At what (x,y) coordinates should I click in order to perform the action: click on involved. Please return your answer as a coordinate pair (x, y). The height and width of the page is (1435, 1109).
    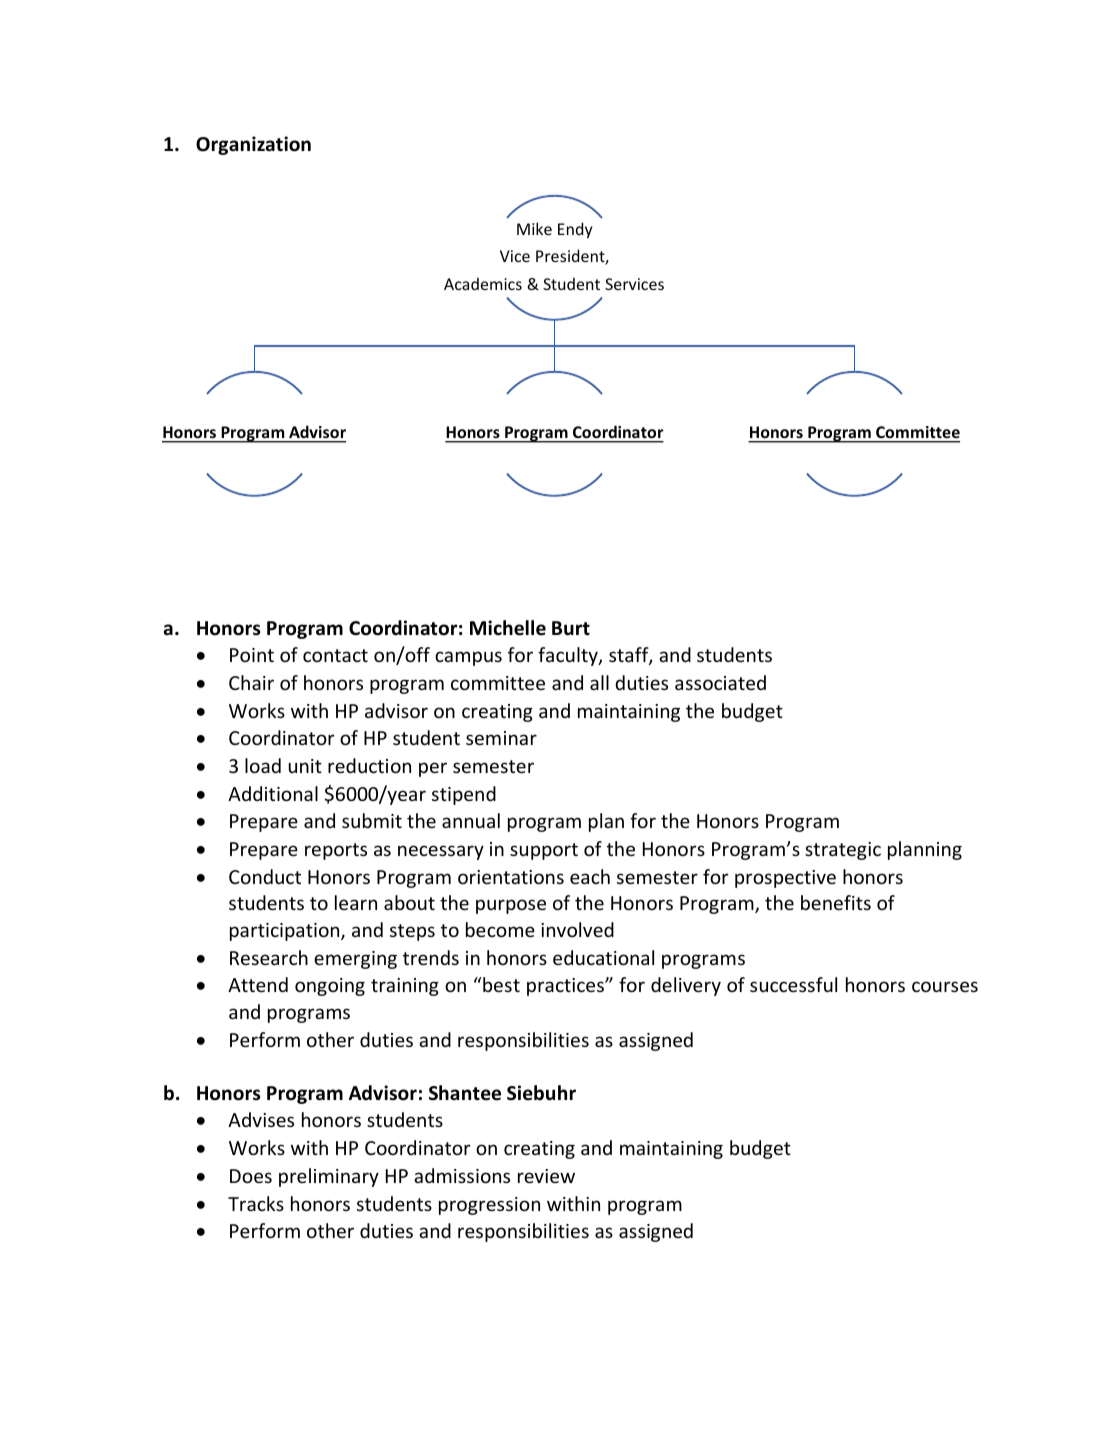
    Looking at the image, I should click on (577, 929).
